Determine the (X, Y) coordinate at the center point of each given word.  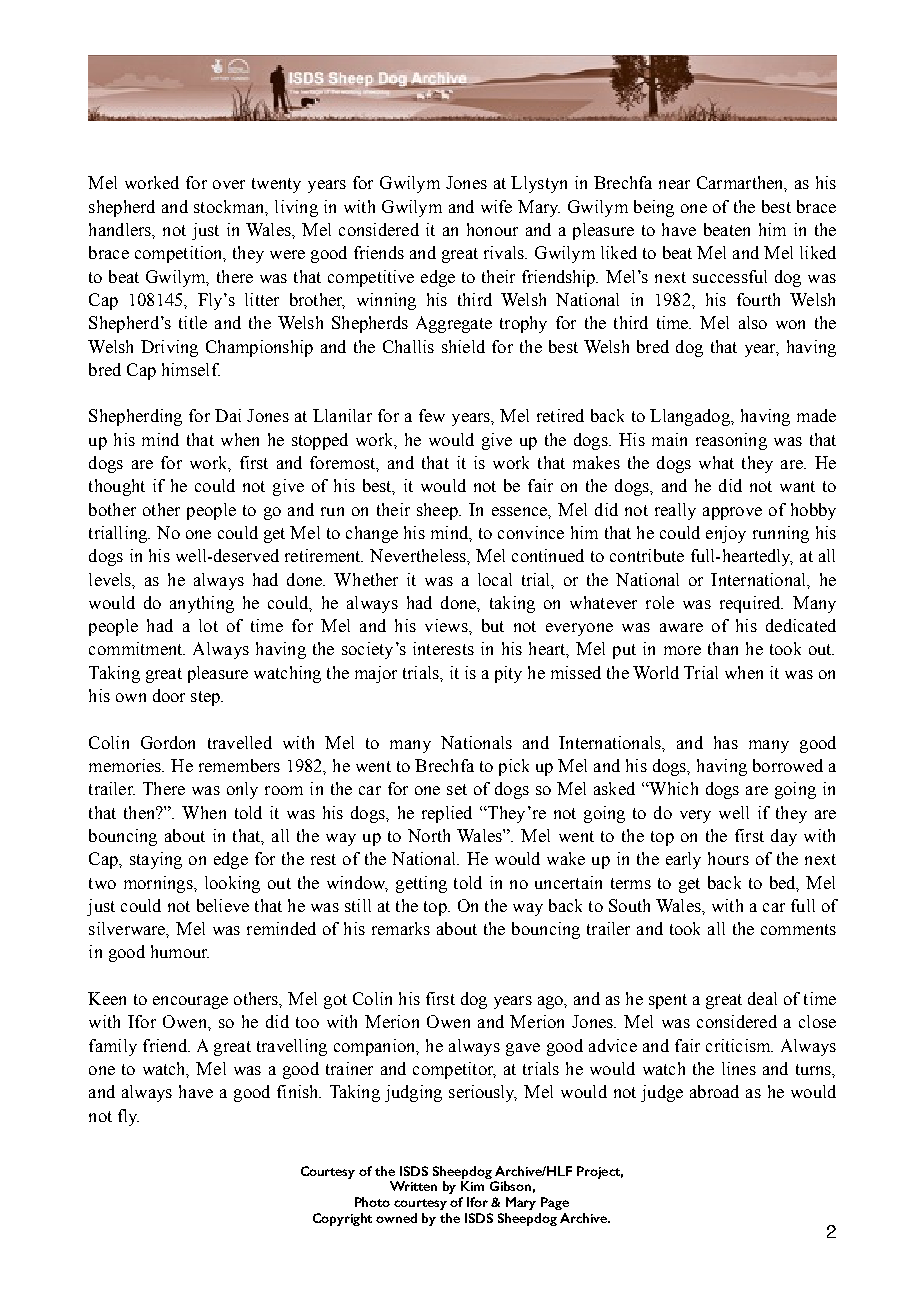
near (674, 184)
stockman (230, 207)
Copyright (342, 1219)
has (726, 742)
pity (508, 674)
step (206, 698)
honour (492, 229)
